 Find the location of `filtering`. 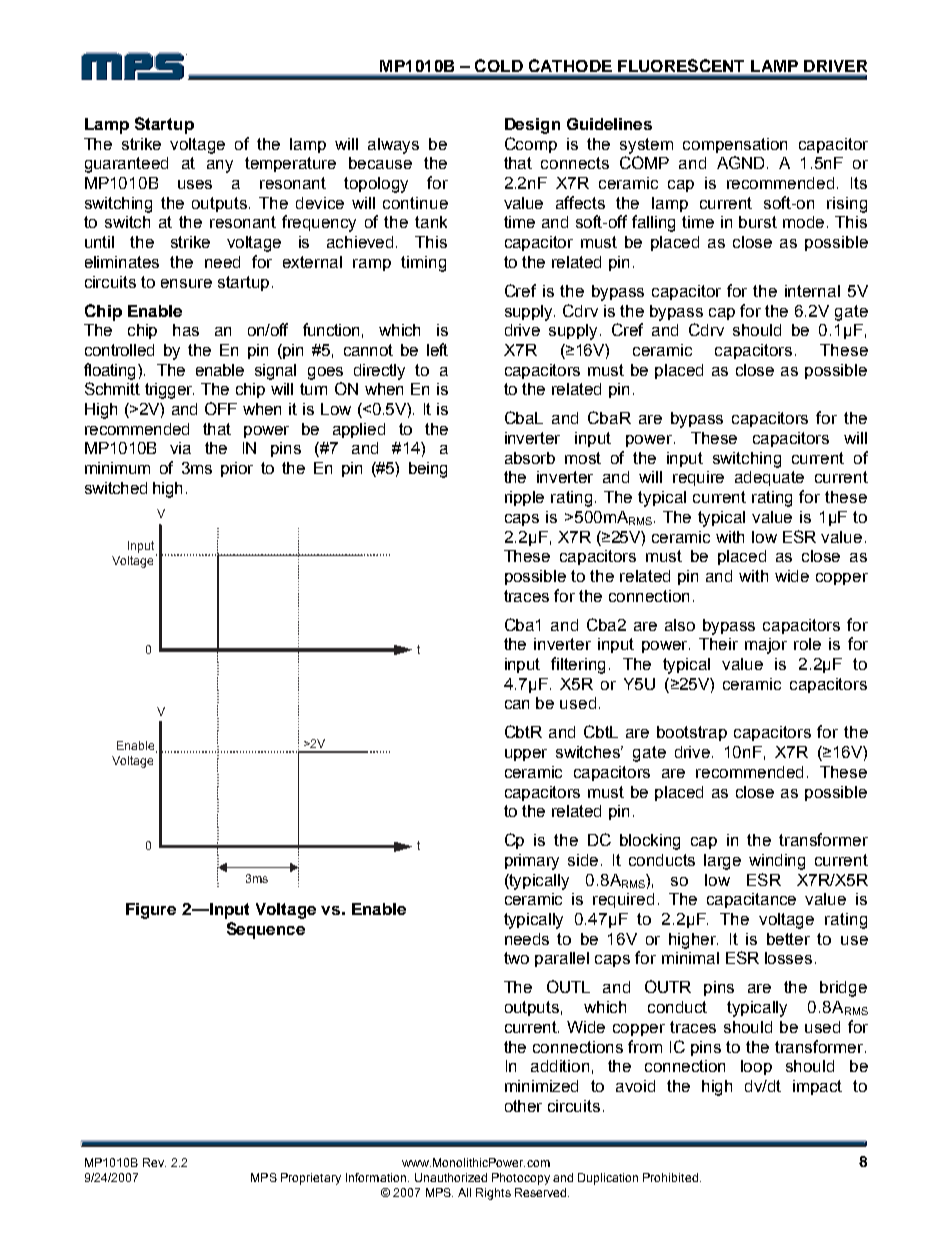

filtering is located at coordinates (578, 665).
